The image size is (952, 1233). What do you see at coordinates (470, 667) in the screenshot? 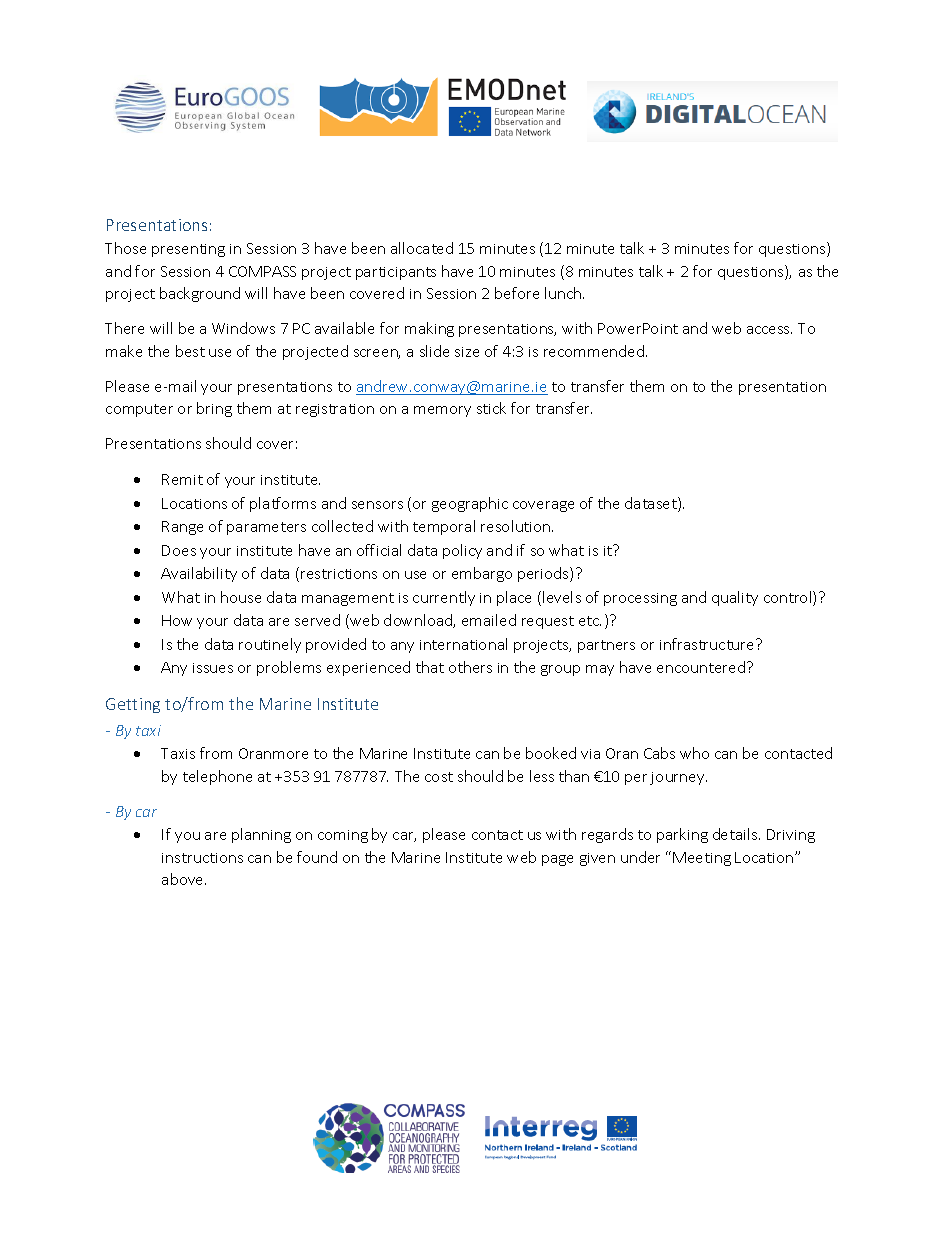
I see `others` at bounding box center [470, 667].
